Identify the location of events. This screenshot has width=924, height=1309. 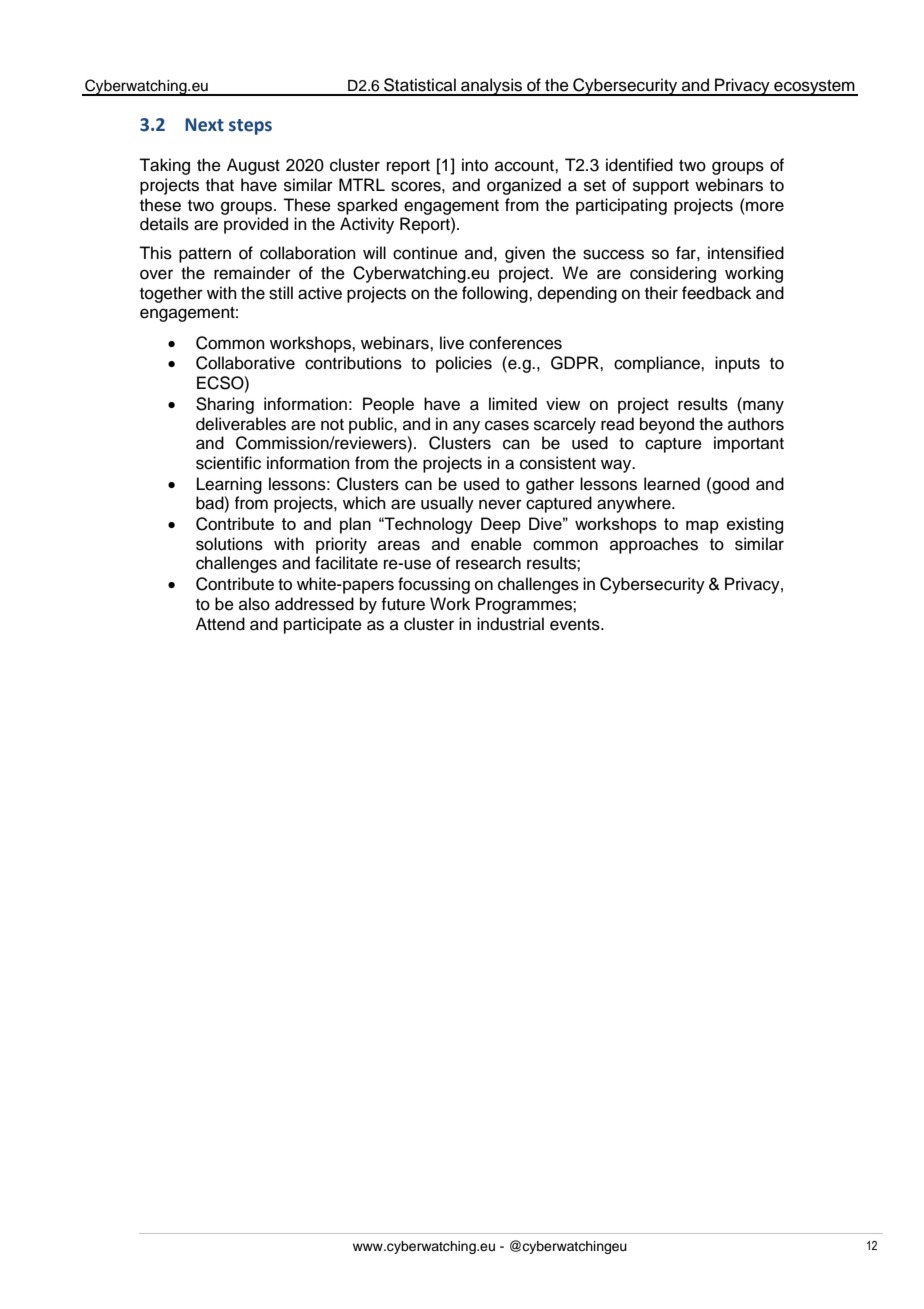
(576, 625).
